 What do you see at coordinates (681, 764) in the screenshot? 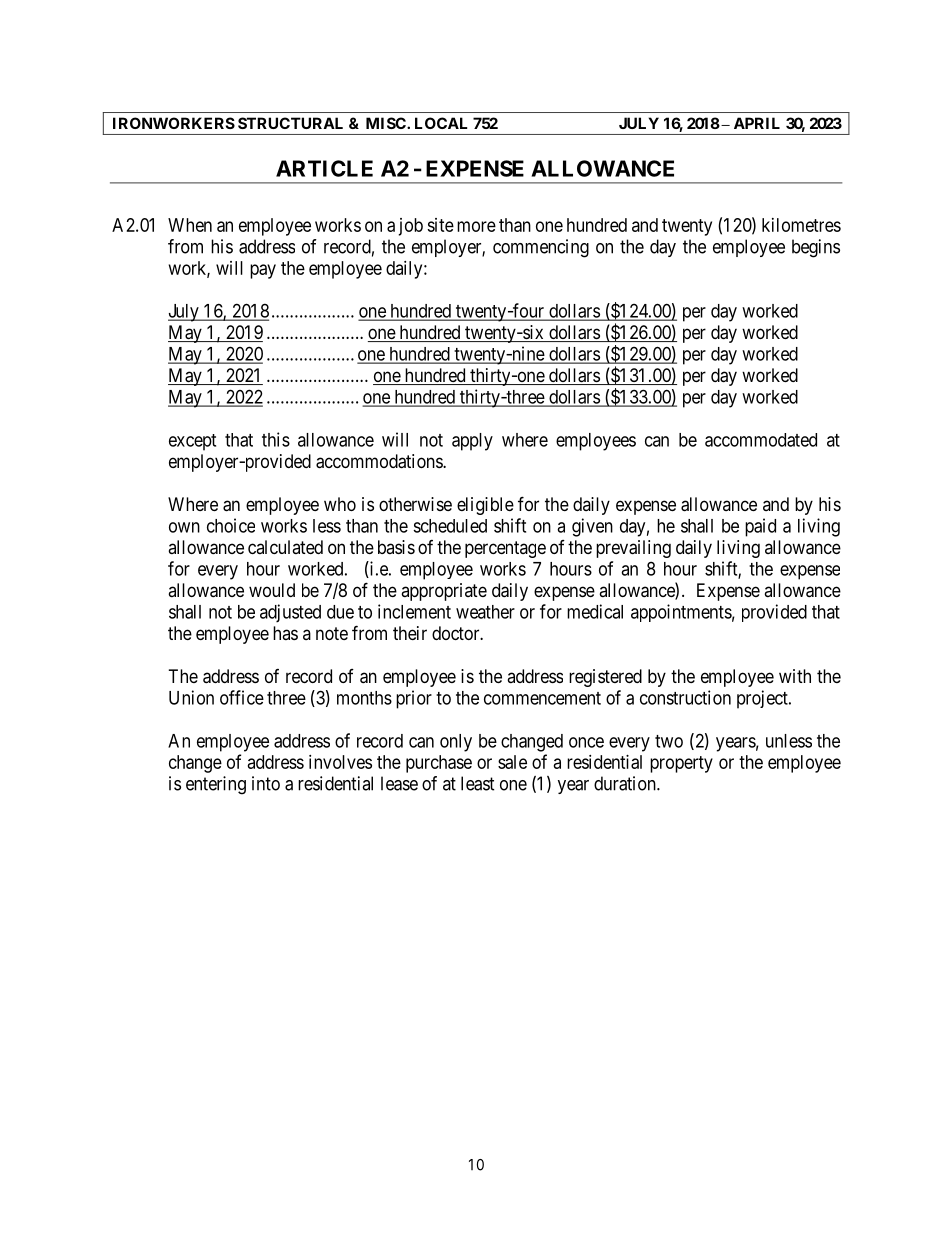
I see `property` at bounding box center [681, 764].
